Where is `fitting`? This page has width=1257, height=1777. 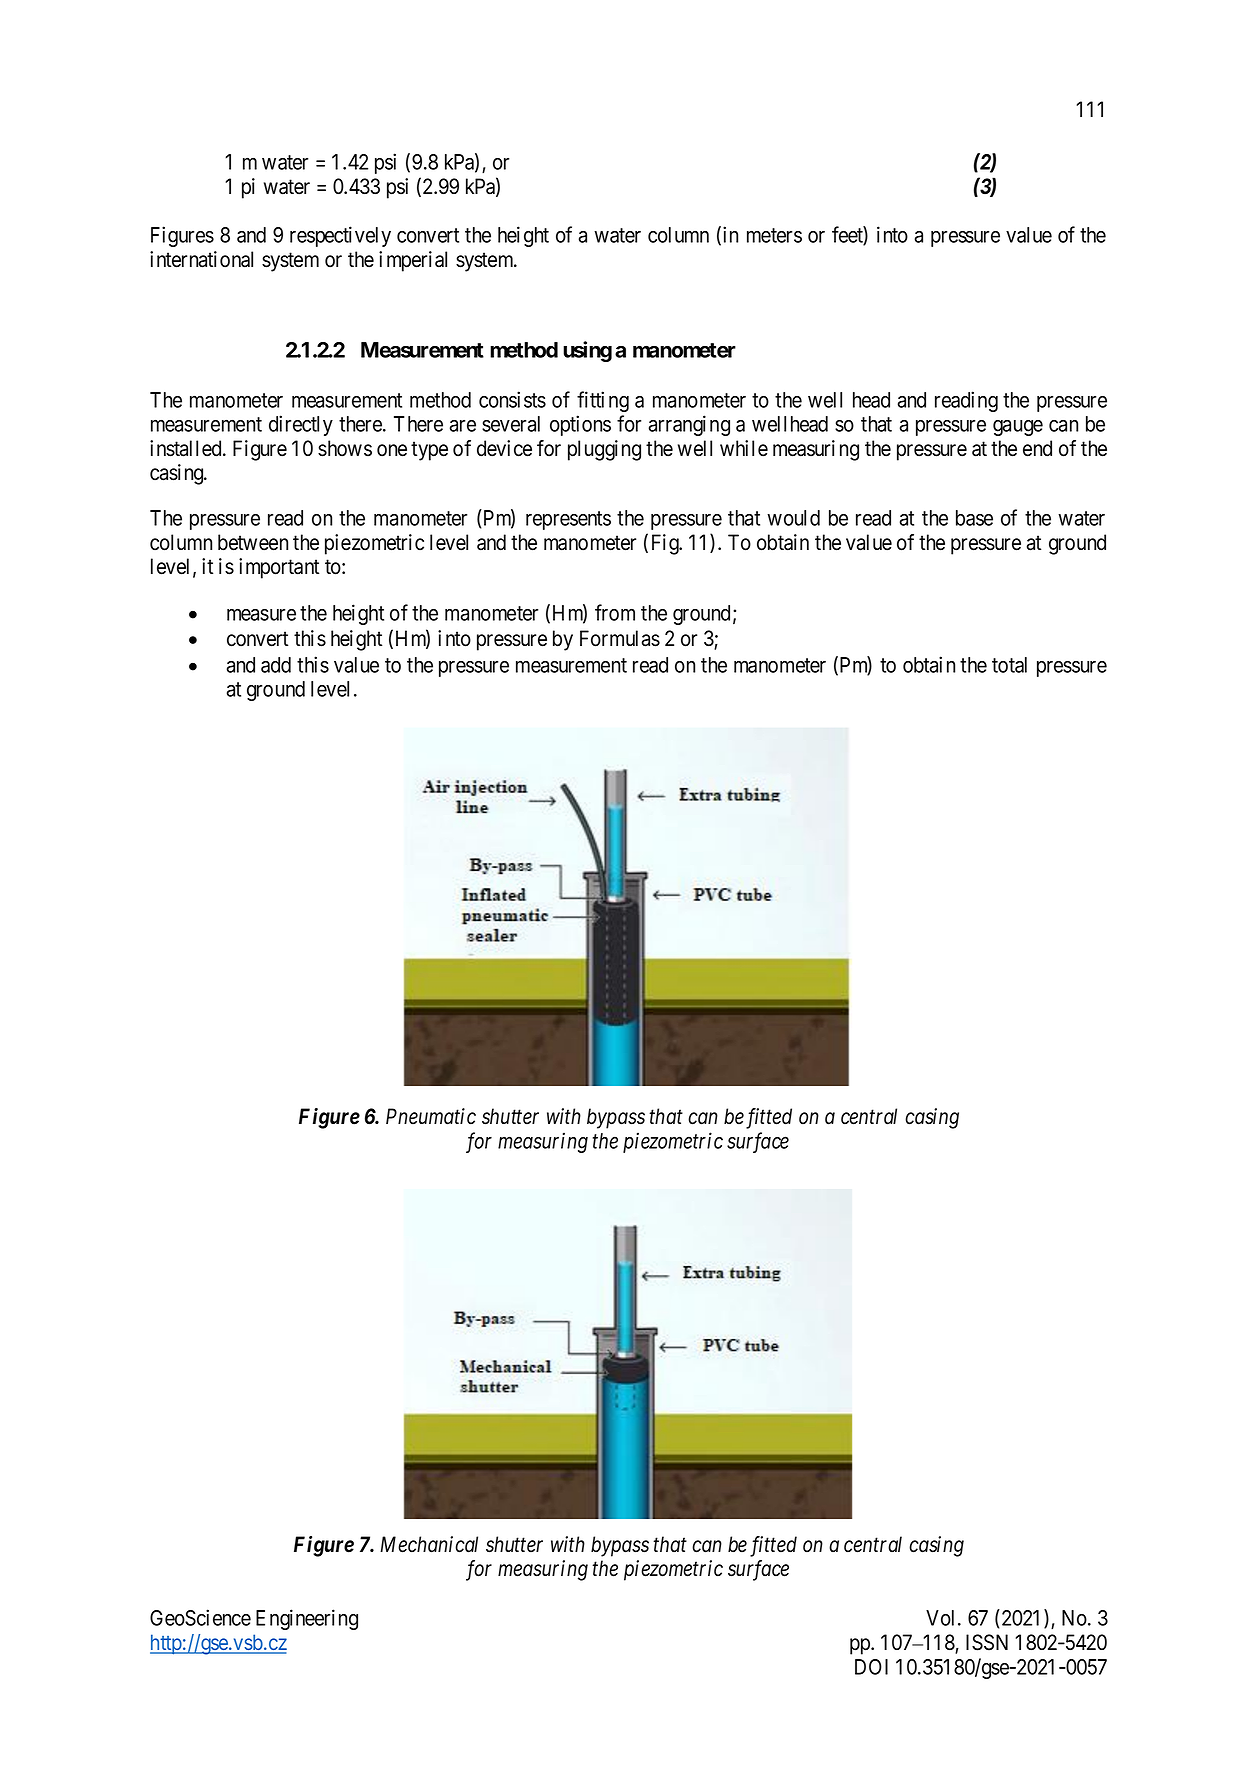
fitting is located at coordinates (603, 401).
